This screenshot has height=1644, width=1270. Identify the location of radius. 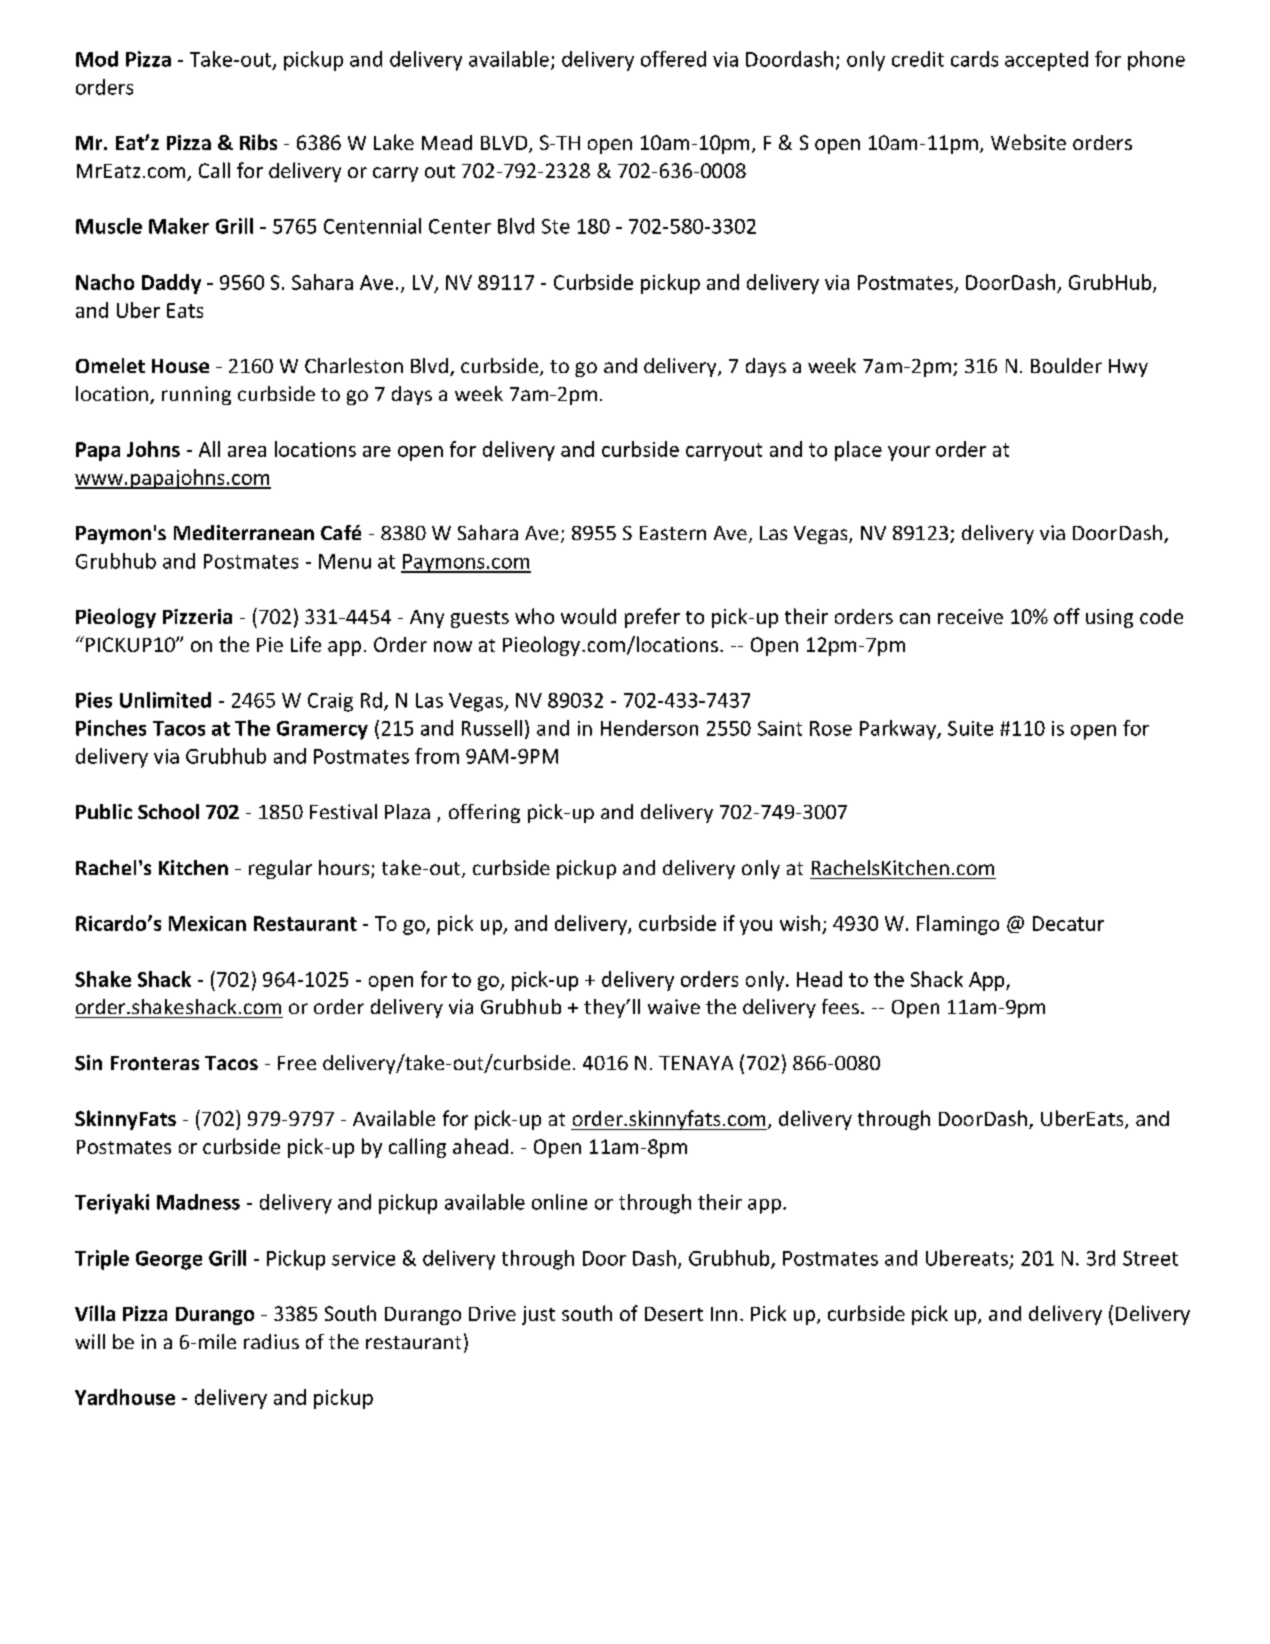
(271, 1341).
